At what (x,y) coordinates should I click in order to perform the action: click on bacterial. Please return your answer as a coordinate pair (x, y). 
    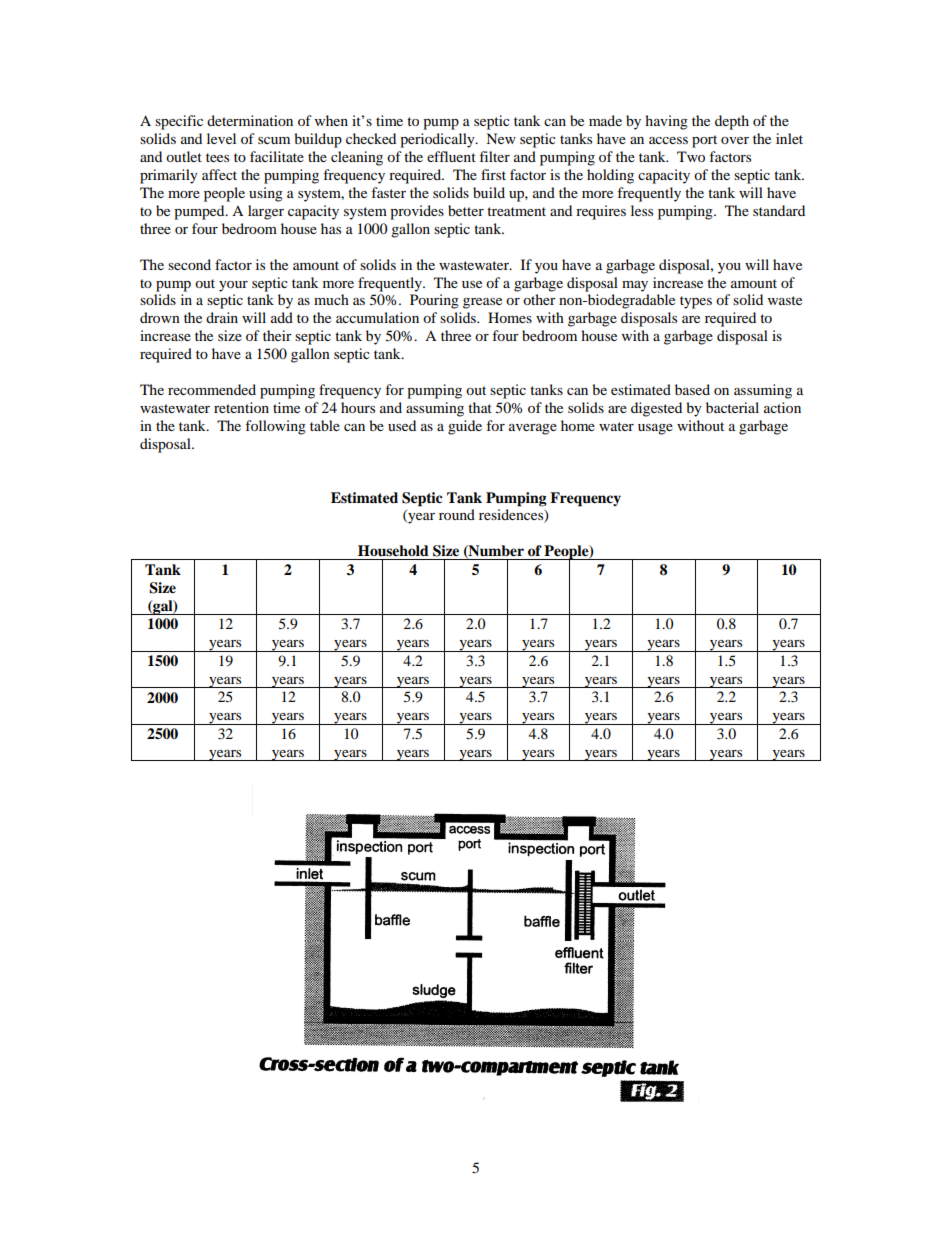
    Looking at the image, I should click on (732, 407).
